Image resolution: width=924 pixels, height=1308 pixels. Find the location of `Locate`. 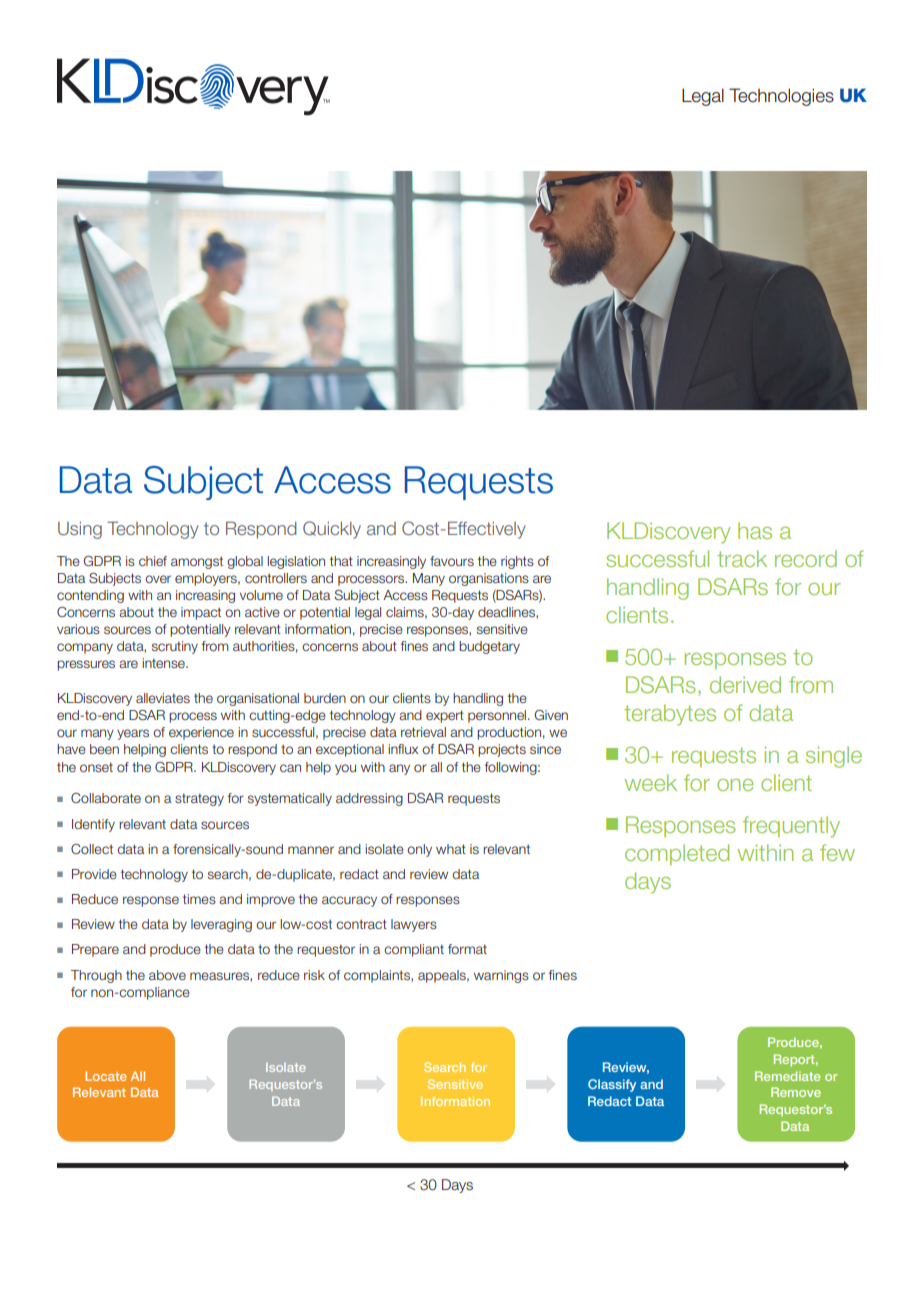

Locate is located at coordinates (106, 1076).
